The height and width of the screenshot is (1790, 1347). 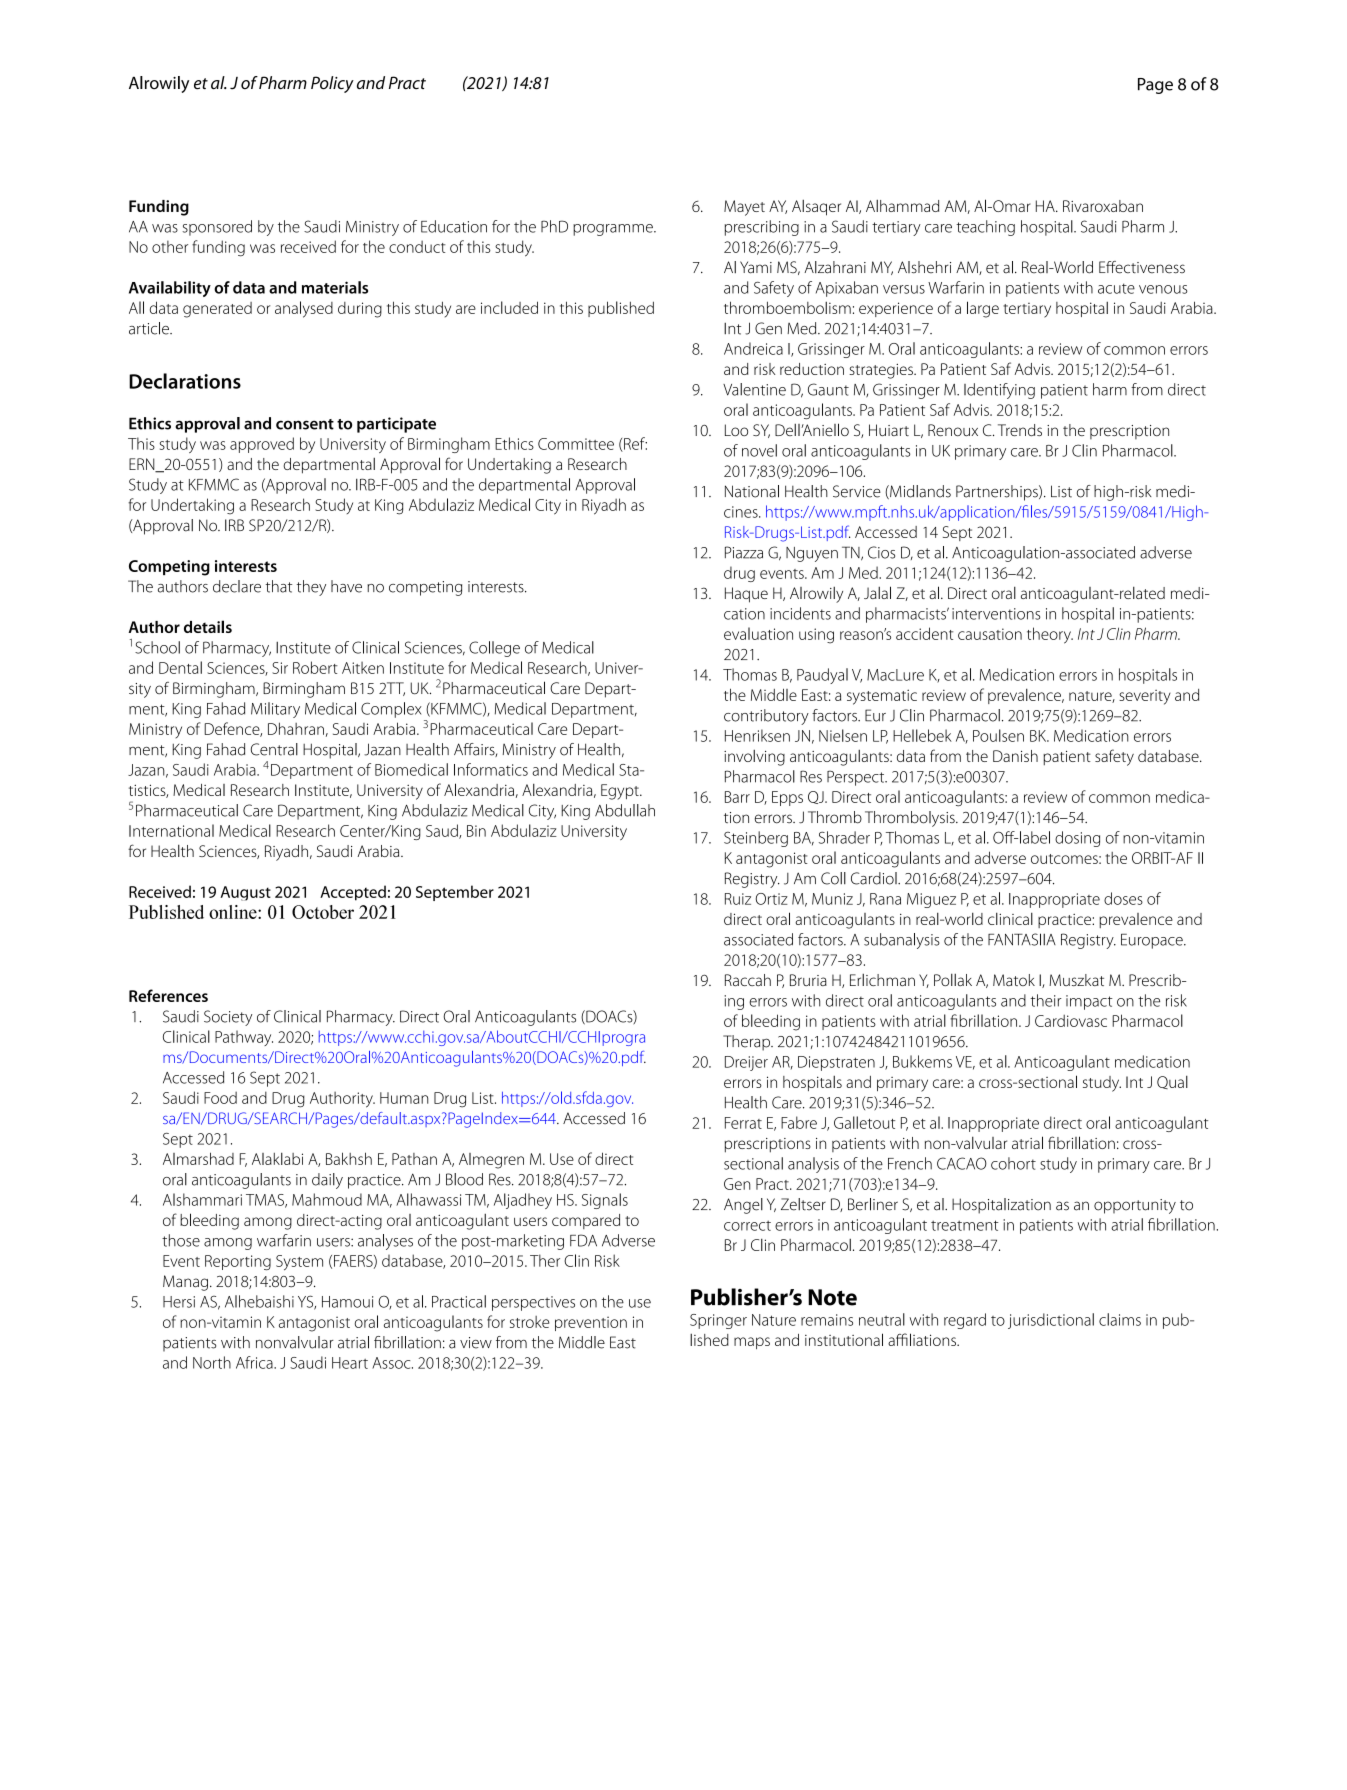 I want to click on claims, so click(x=1120, y=1319).
